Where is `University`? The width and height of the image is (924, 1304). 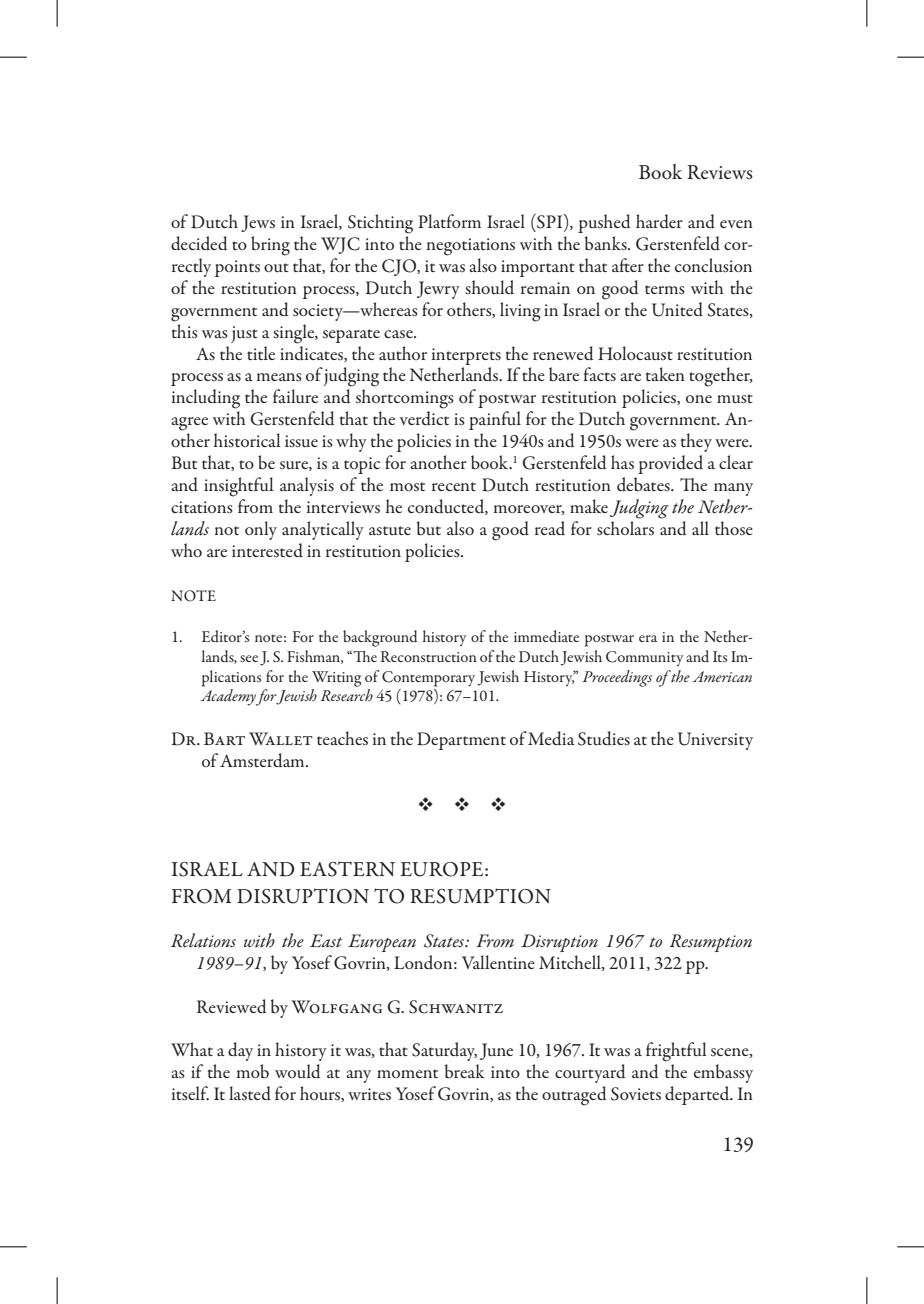 University is located at coordinates (715, 741).
